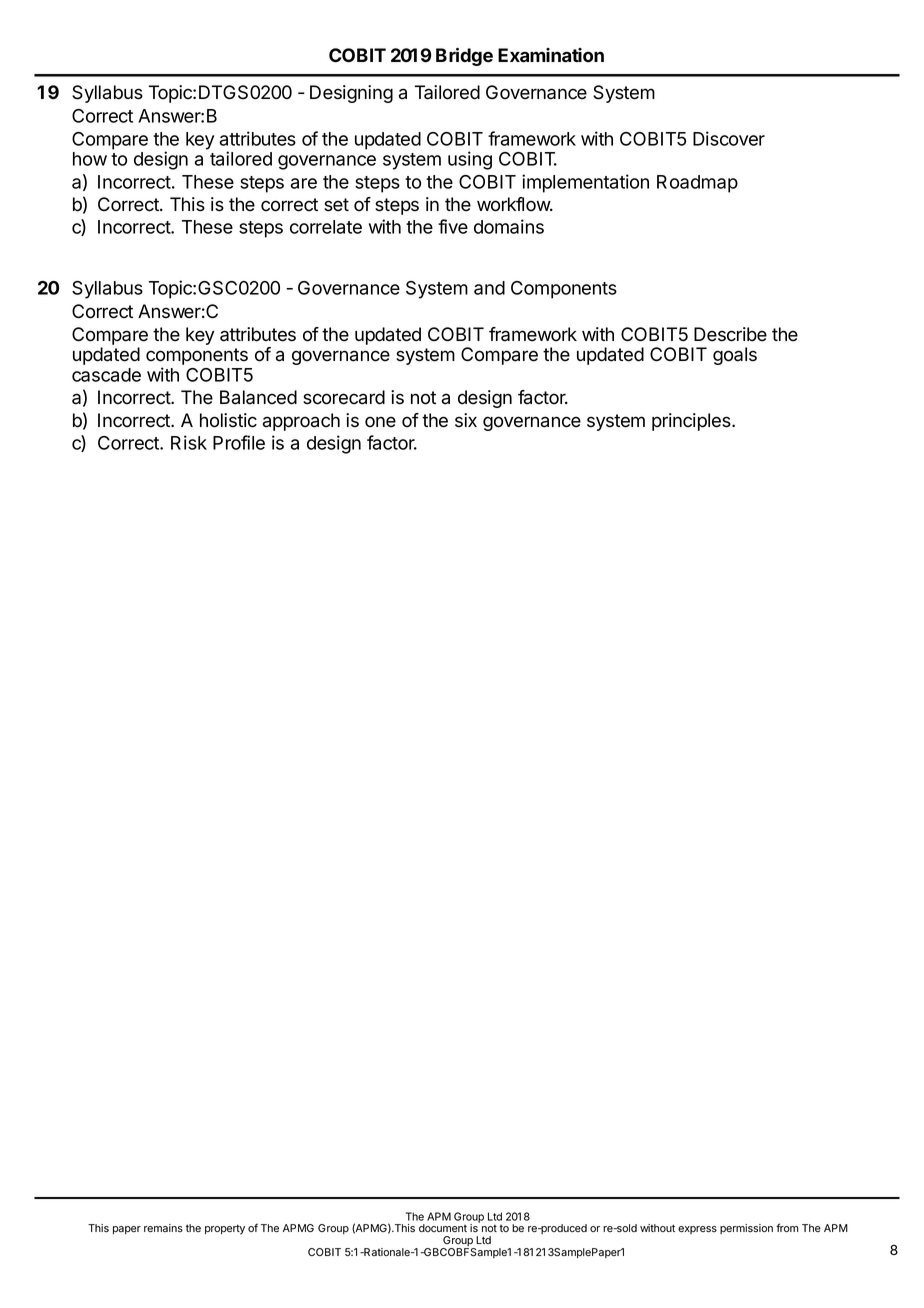 This screenshot has height=1308, width=924. What do you see at coordinates (239, 442) in the screenshot?
I see `Profile` at bounding box center [239, 442].
